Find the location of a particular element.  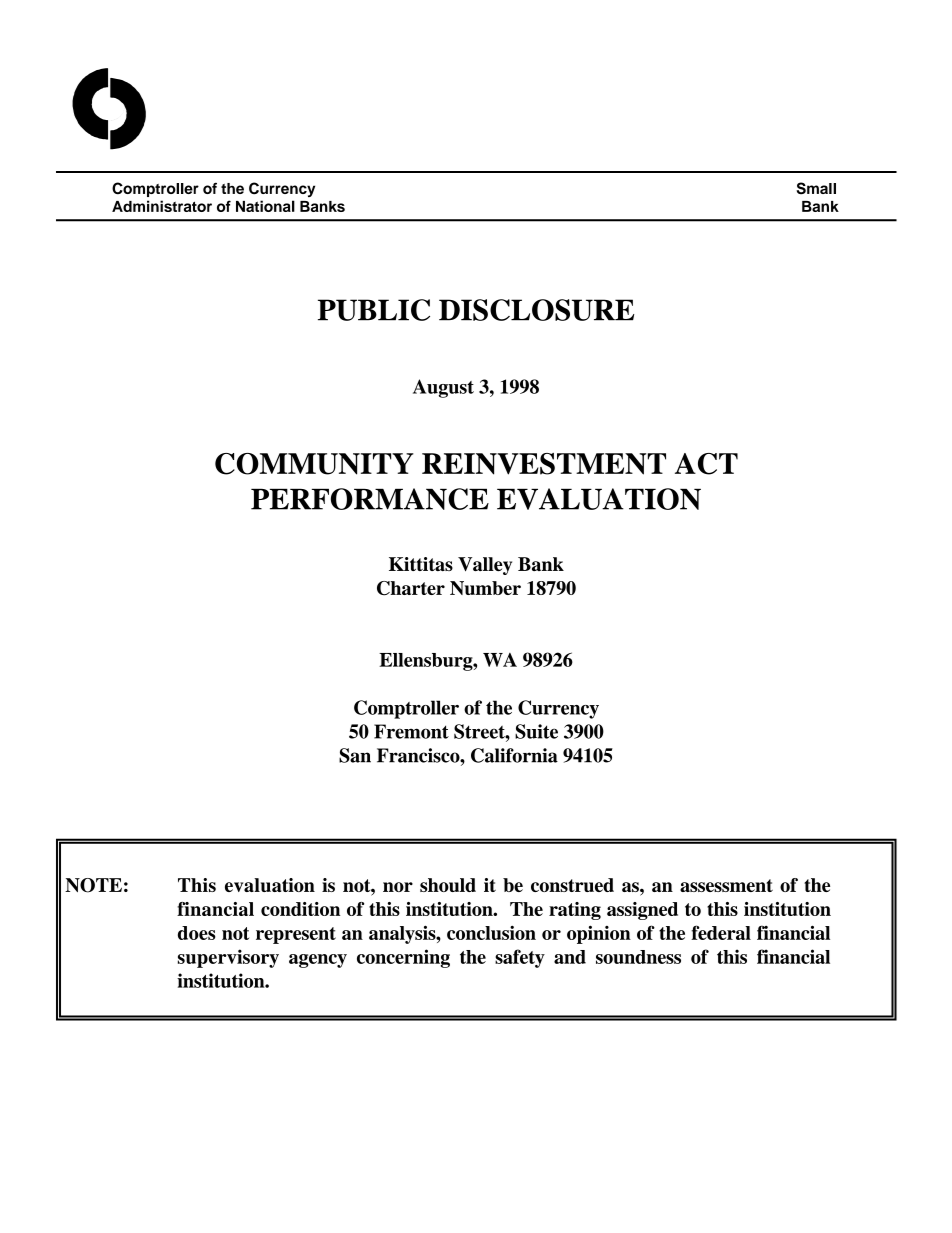

does is located at coordinates (196, 933).
